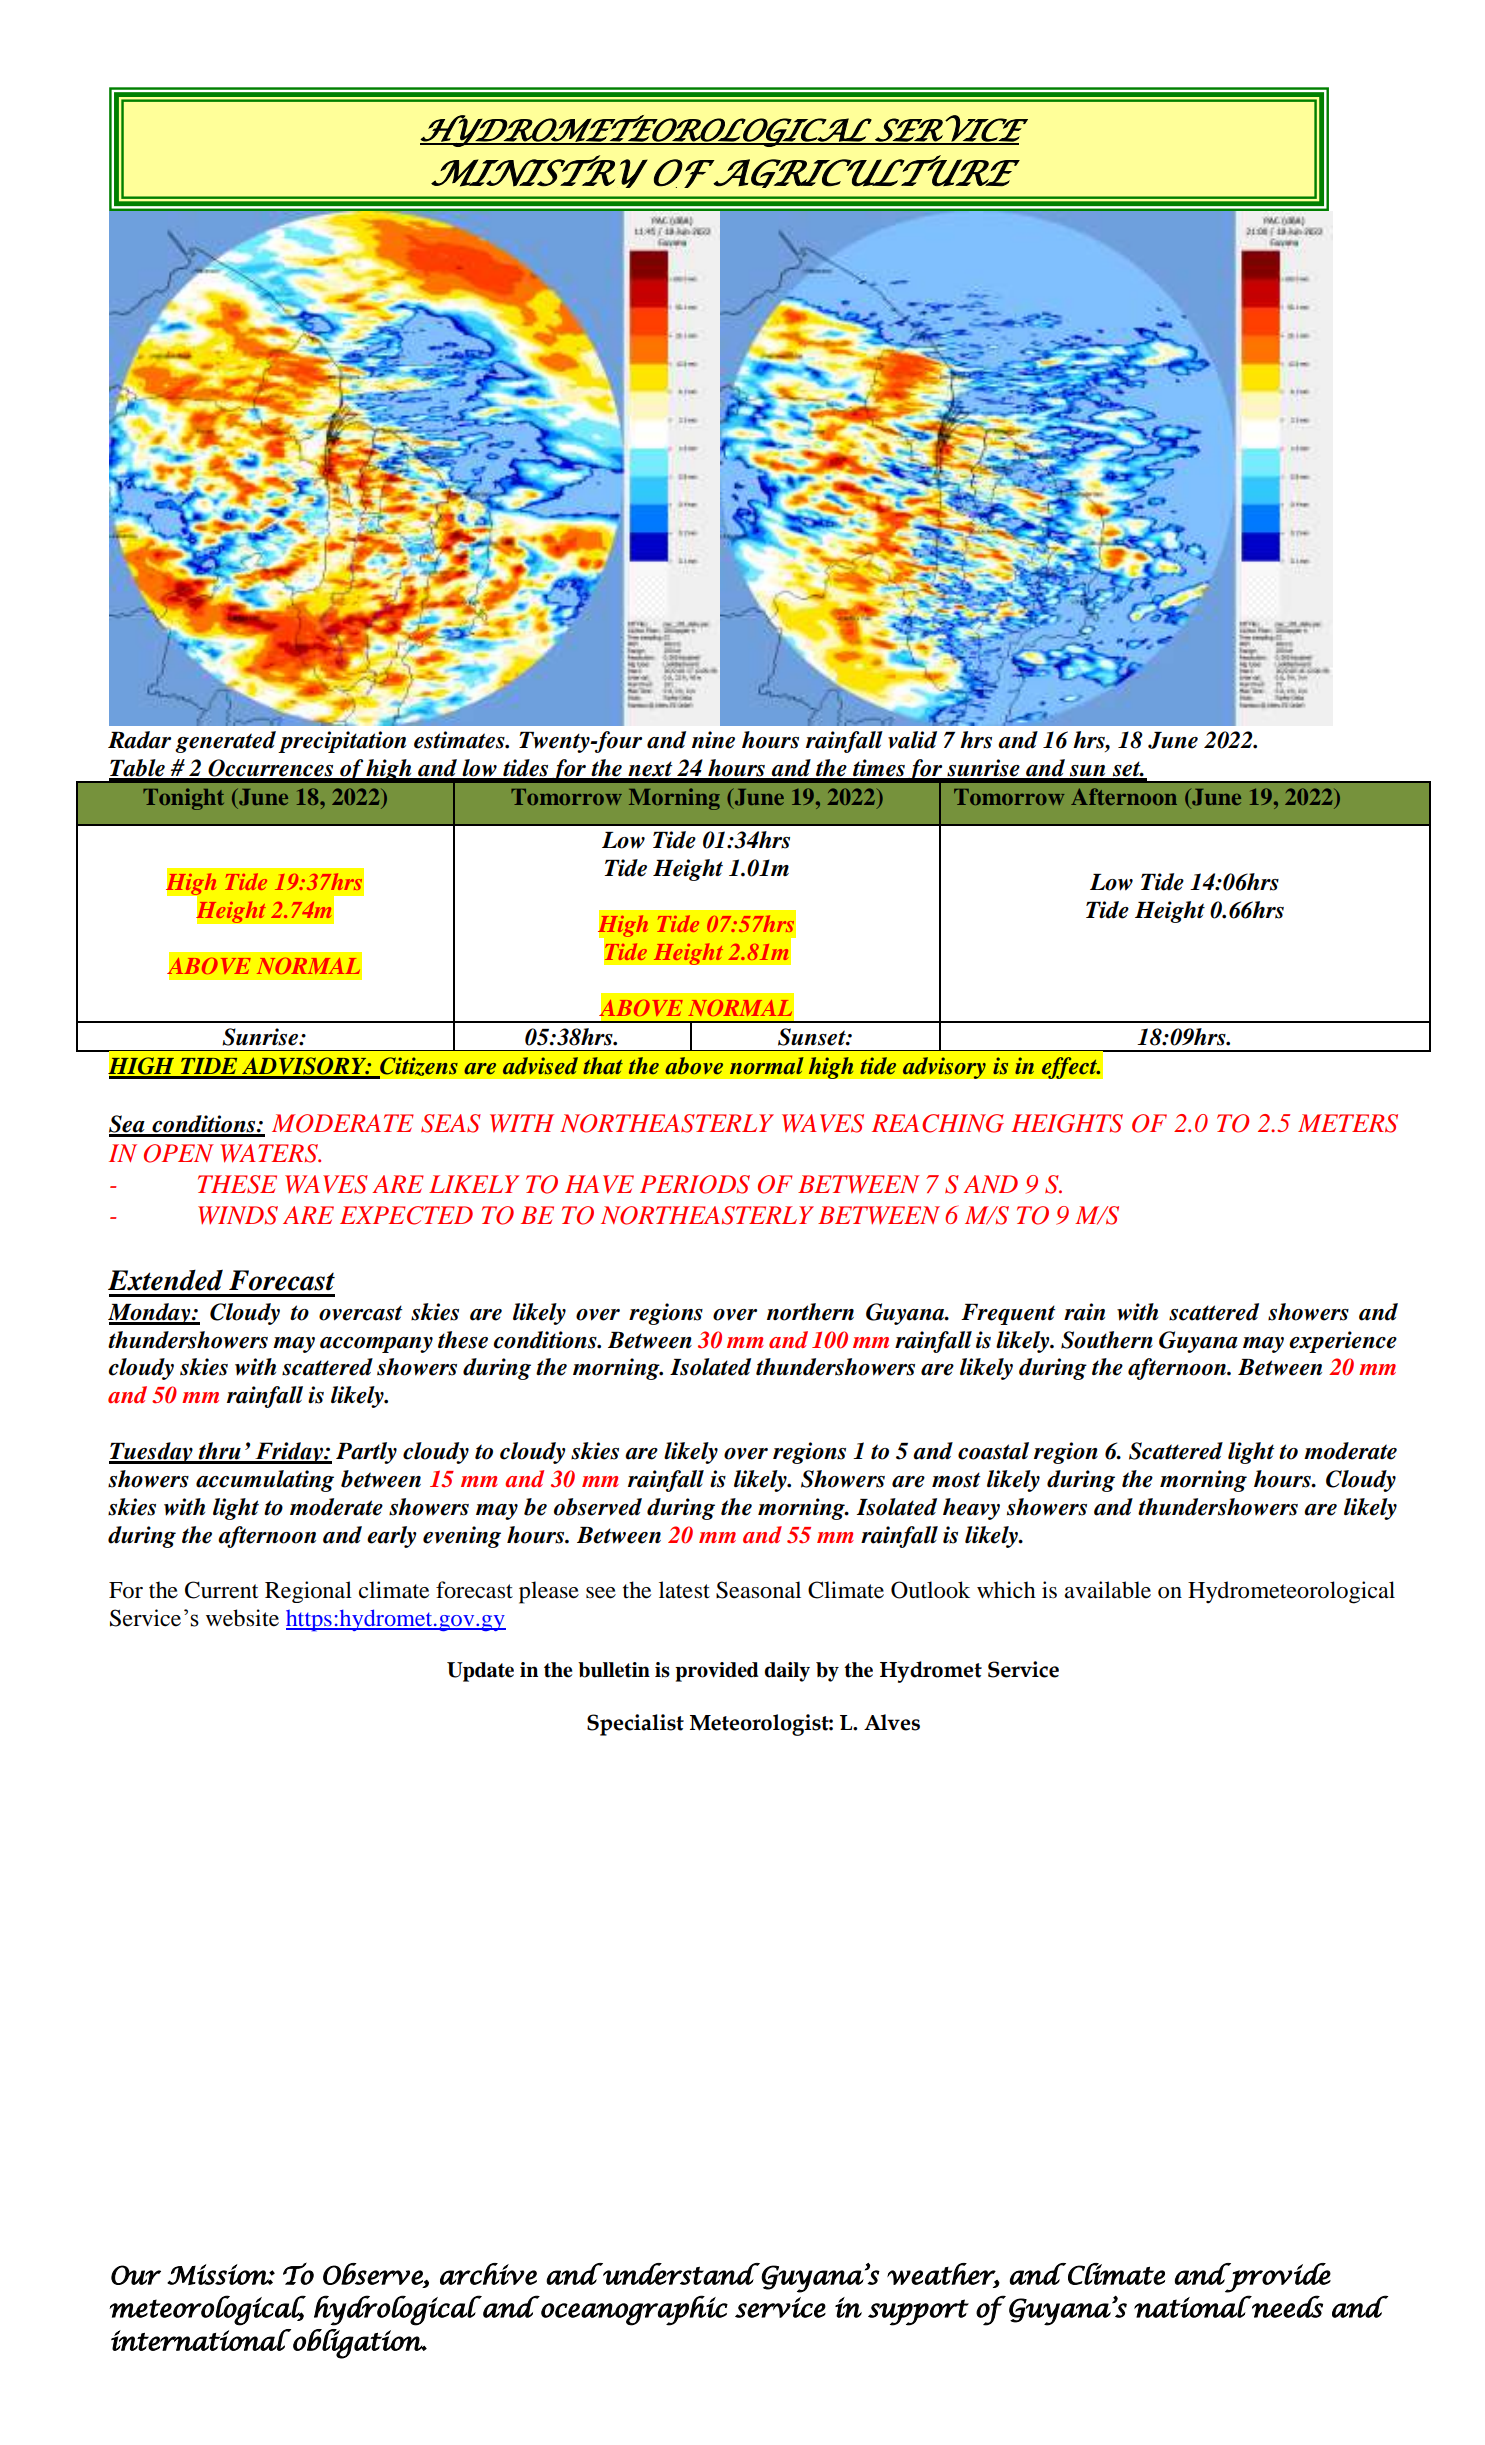  I want to click on valid, so click(912, 740).
